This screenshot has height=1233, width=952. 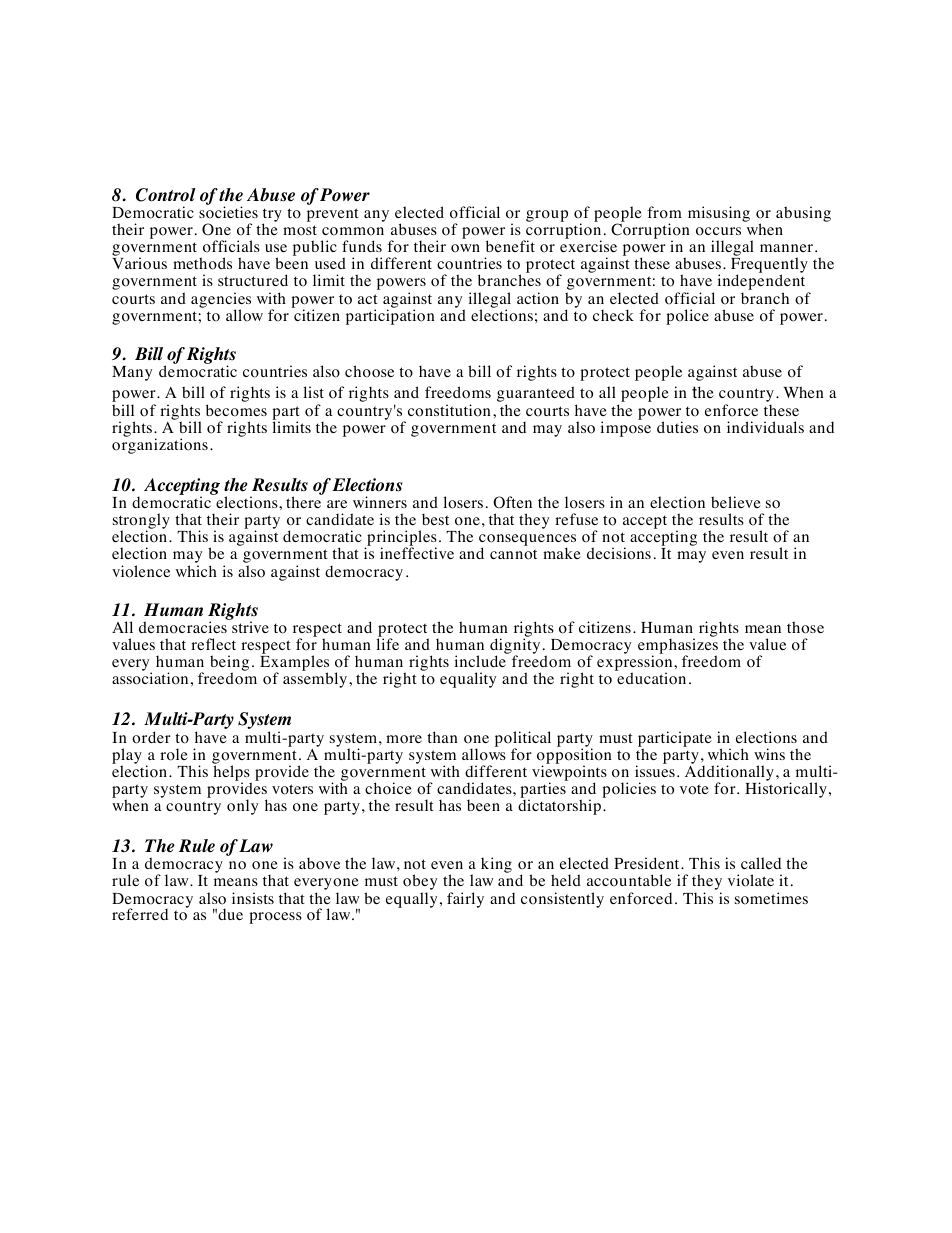 What do you see at coordinates (236, 410) in the screenshot?
I see `becomes` at bounding box center [236, 410].
